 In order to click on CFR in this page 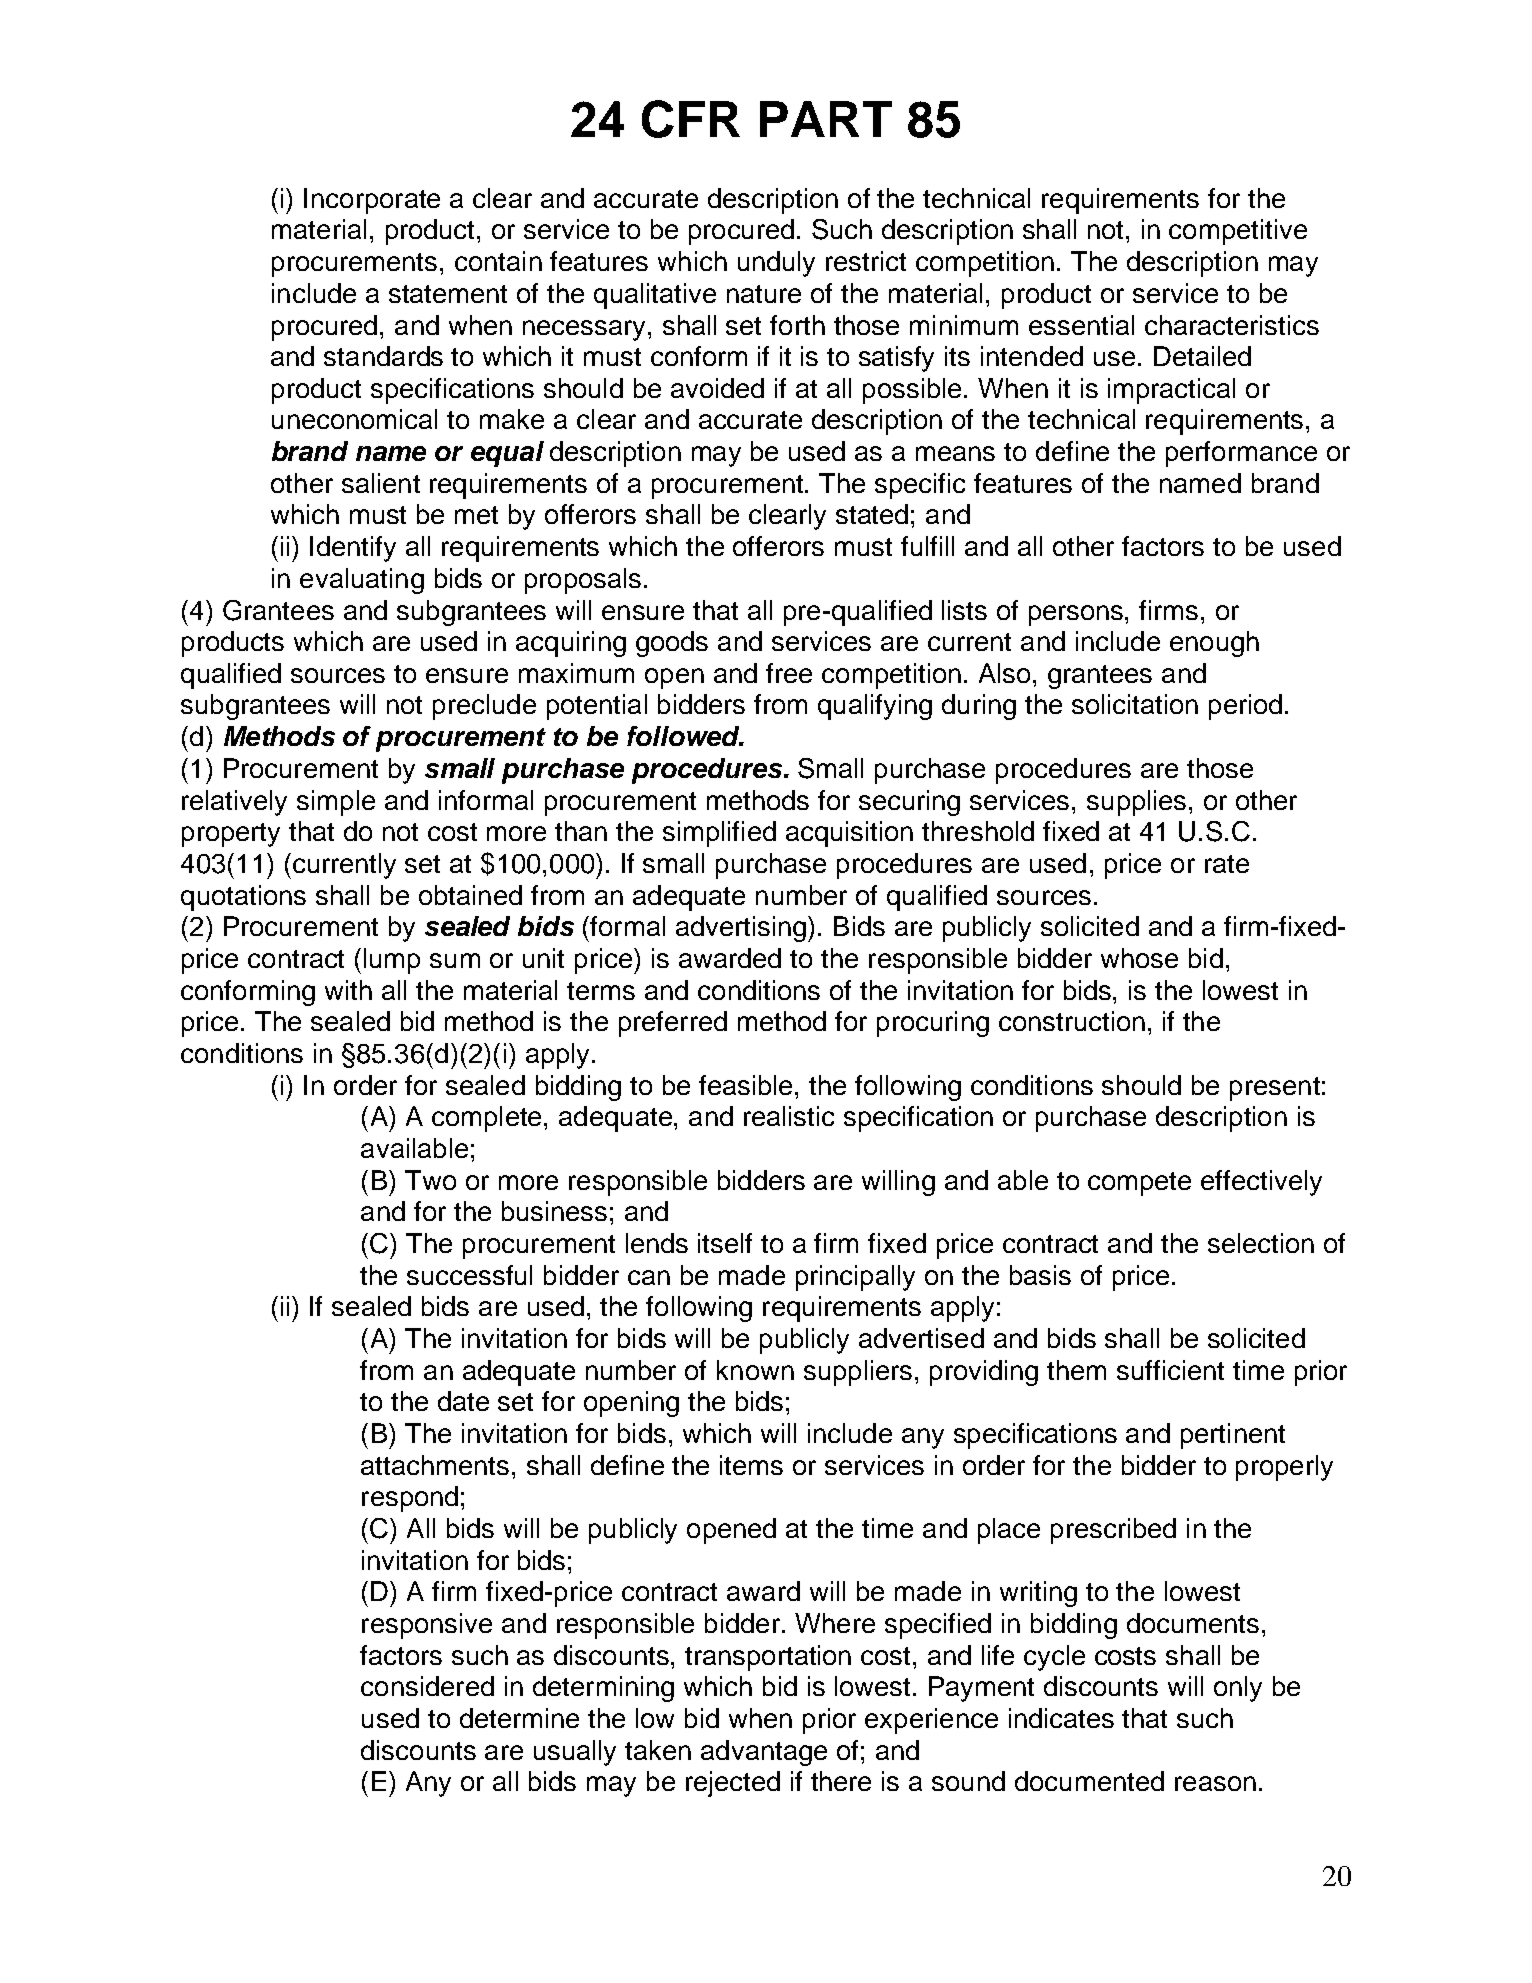, I will do `click(691, 119)`.
